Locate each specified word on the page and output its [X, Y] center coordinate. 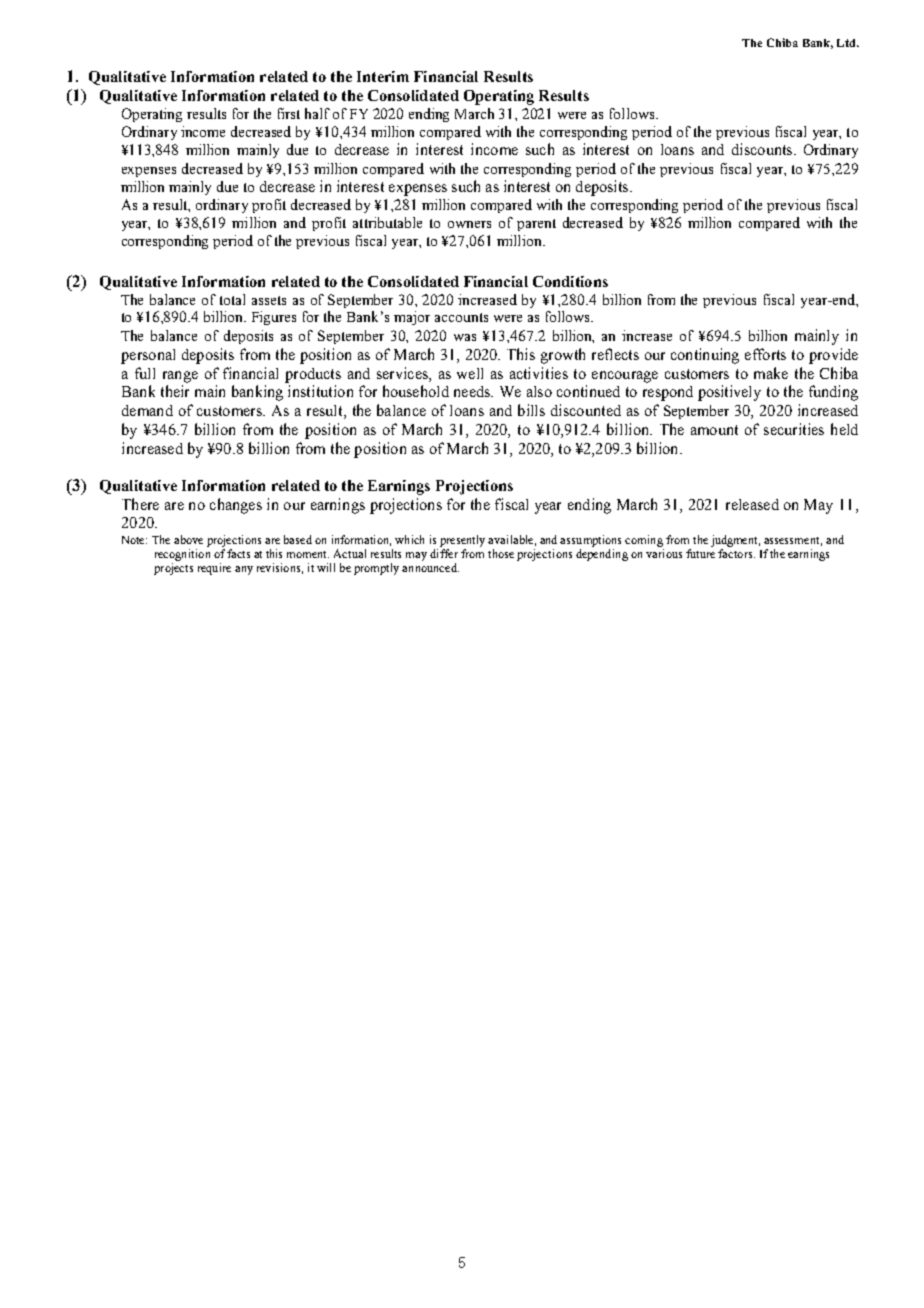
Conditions [570, 281]
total [232, 299]
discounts [763, 149]
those [501, 553]
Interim [383, 76]
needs [473, 391]
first [289, 113]
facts [238, 553]
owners [469, 224]
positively [729, 393]
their [175, 391]
